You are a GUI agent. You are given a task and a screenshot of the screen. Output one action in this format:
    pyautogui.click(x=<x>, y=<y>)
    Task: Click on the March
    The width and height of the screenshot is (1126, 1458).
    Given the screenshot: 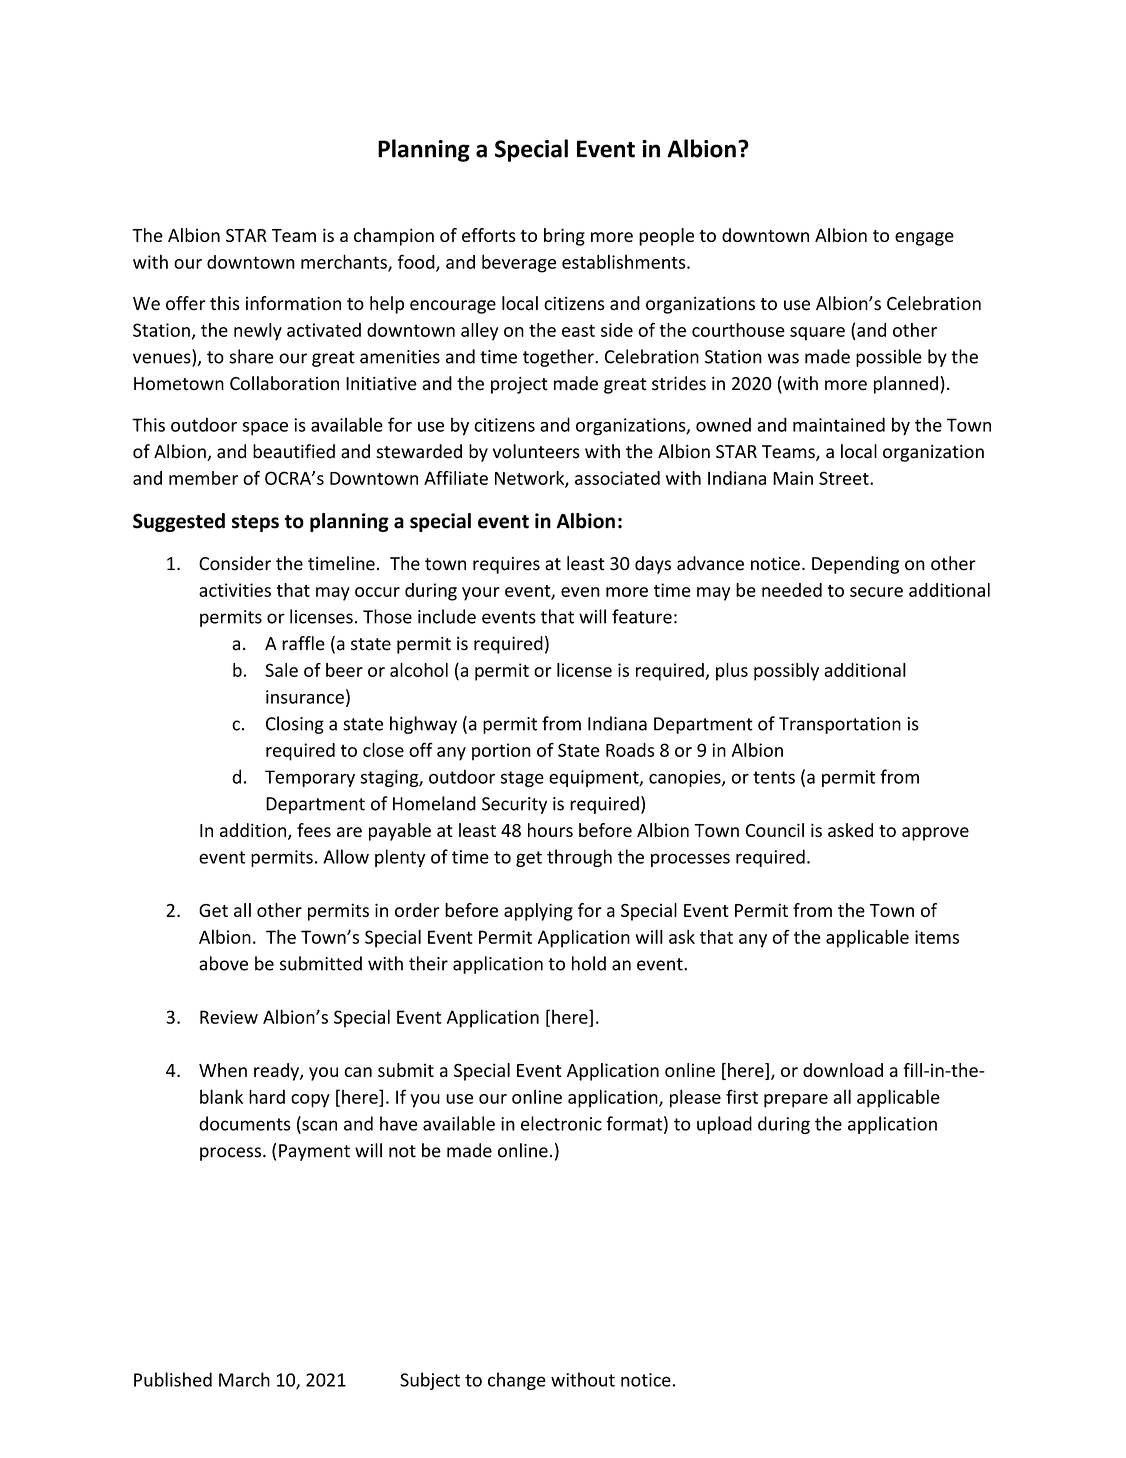 What is the action you would take?
    pyautogui.click(x=244, y=1379)
